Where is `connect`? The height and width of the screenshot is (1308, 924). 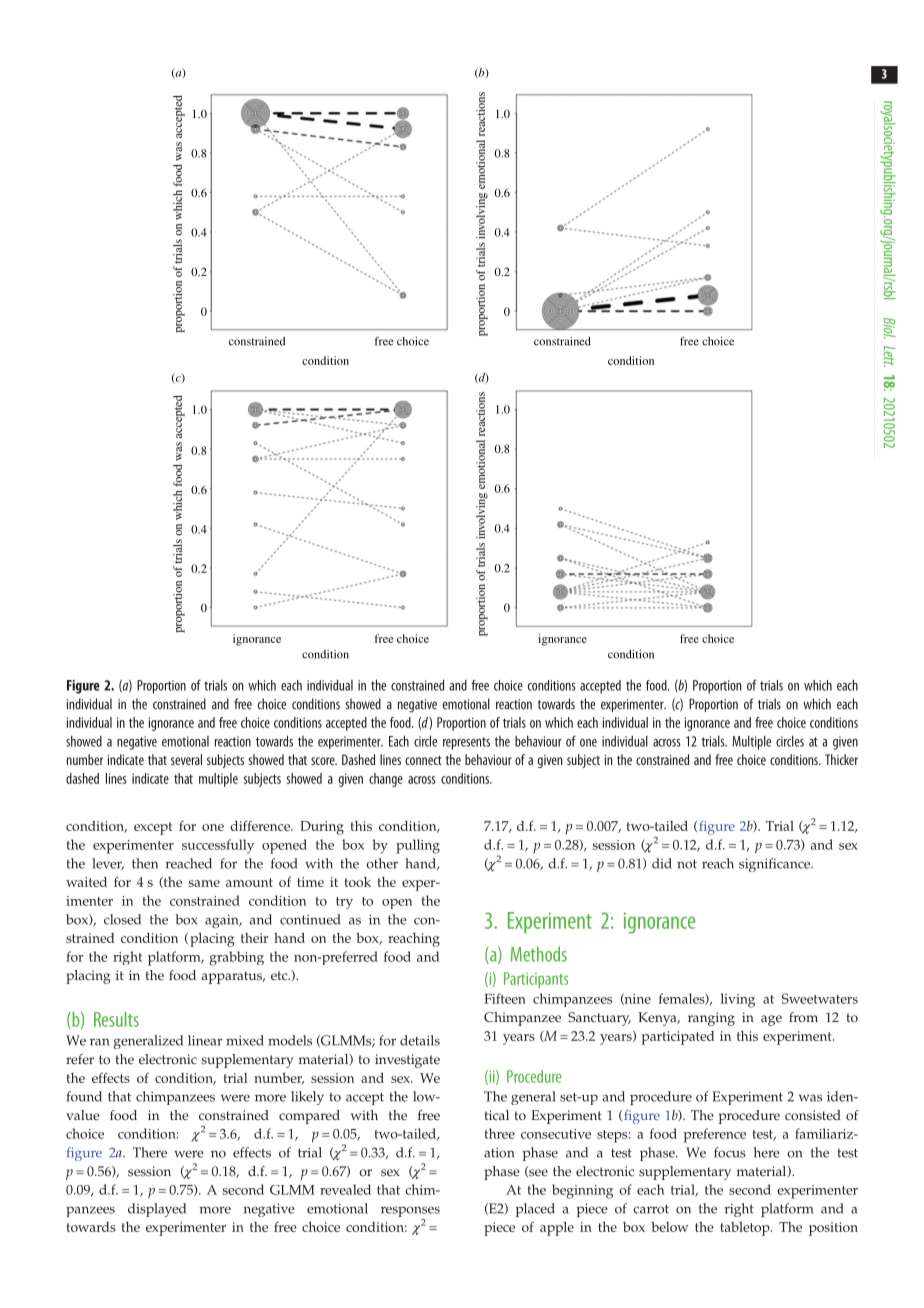
connect is located at coordinates (423, 760).
